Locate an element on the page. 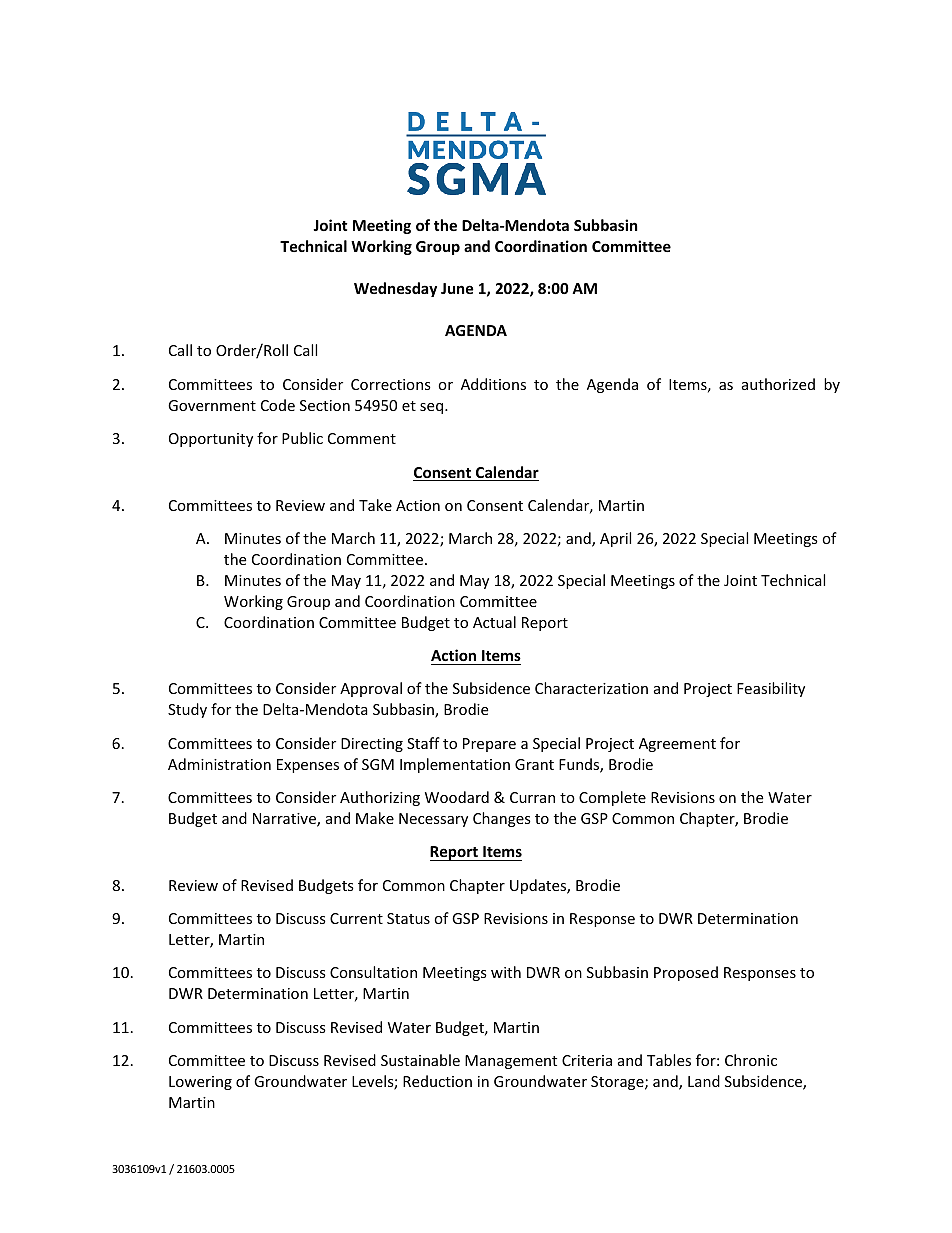 This image has height=1233, width=952. Code is located at coordinates (278, 405).
